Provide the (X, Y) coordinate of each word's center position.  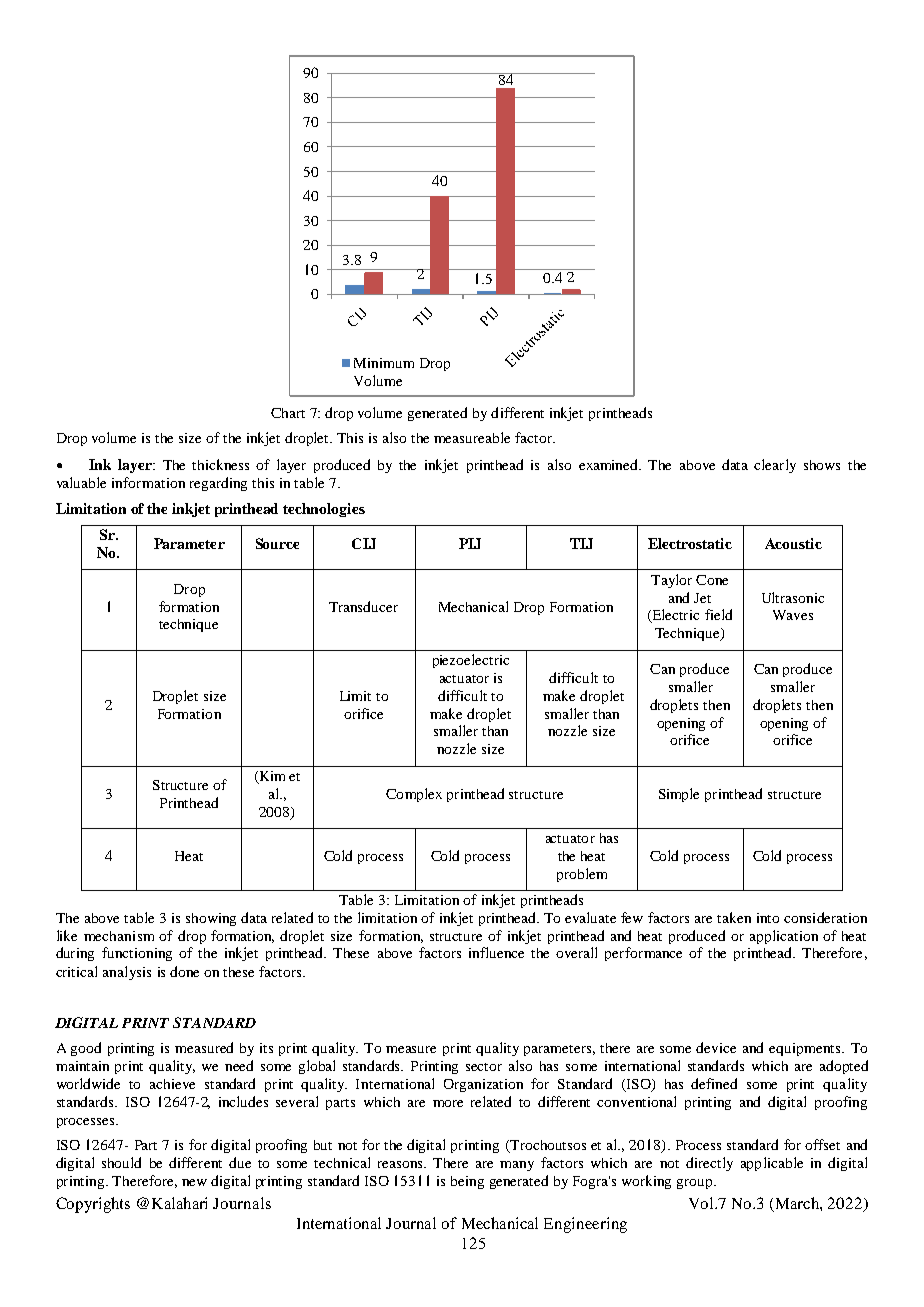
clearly (775, 466)
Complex (414, 795)
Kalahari (179, 1203)
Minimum (384, 363)
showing (211, 919)
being (467, 1182)
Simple (679, 795)
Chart (288, 413)
